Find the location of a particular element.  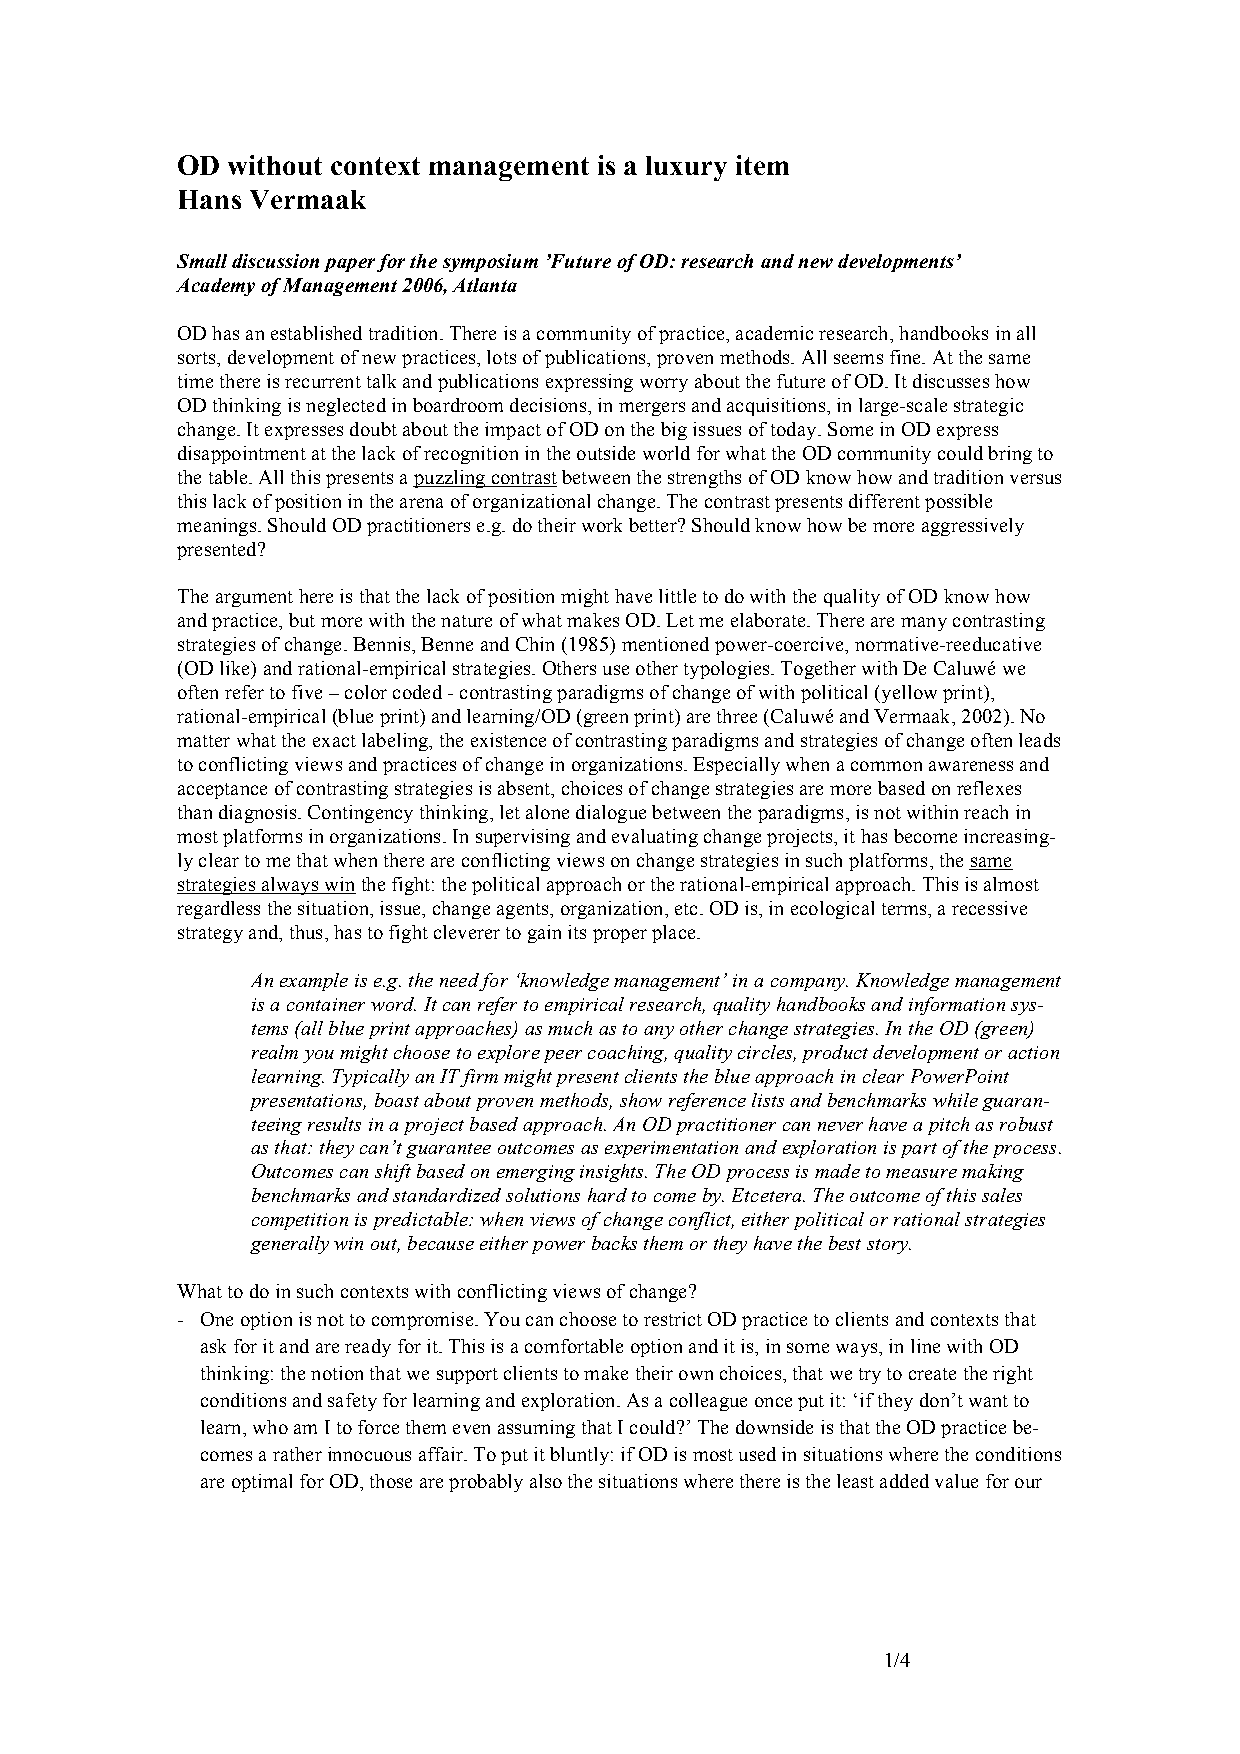

bluntly is located at coordinates (579, 1456).
